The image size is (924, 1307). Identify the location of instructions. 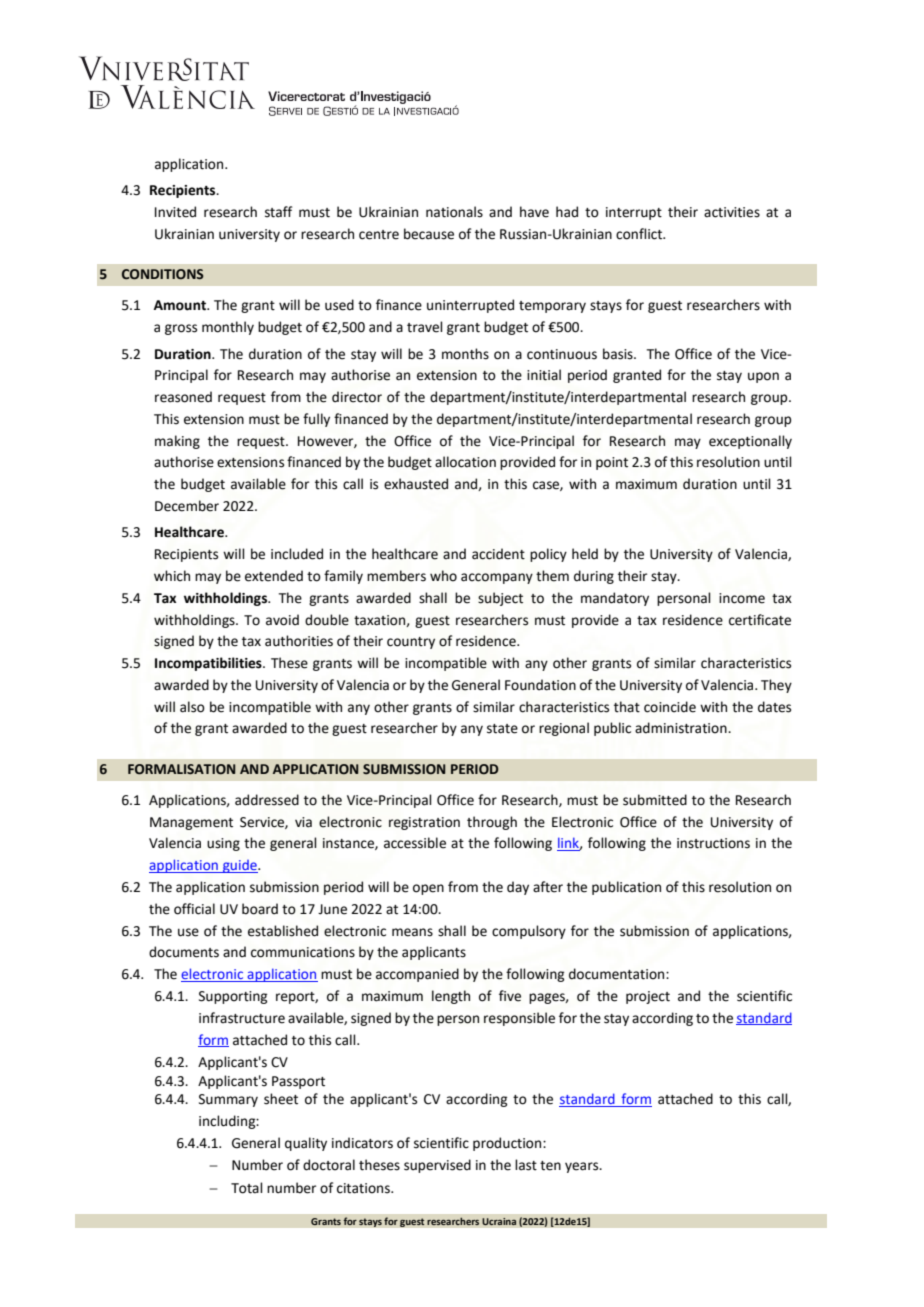
(713, 843).
